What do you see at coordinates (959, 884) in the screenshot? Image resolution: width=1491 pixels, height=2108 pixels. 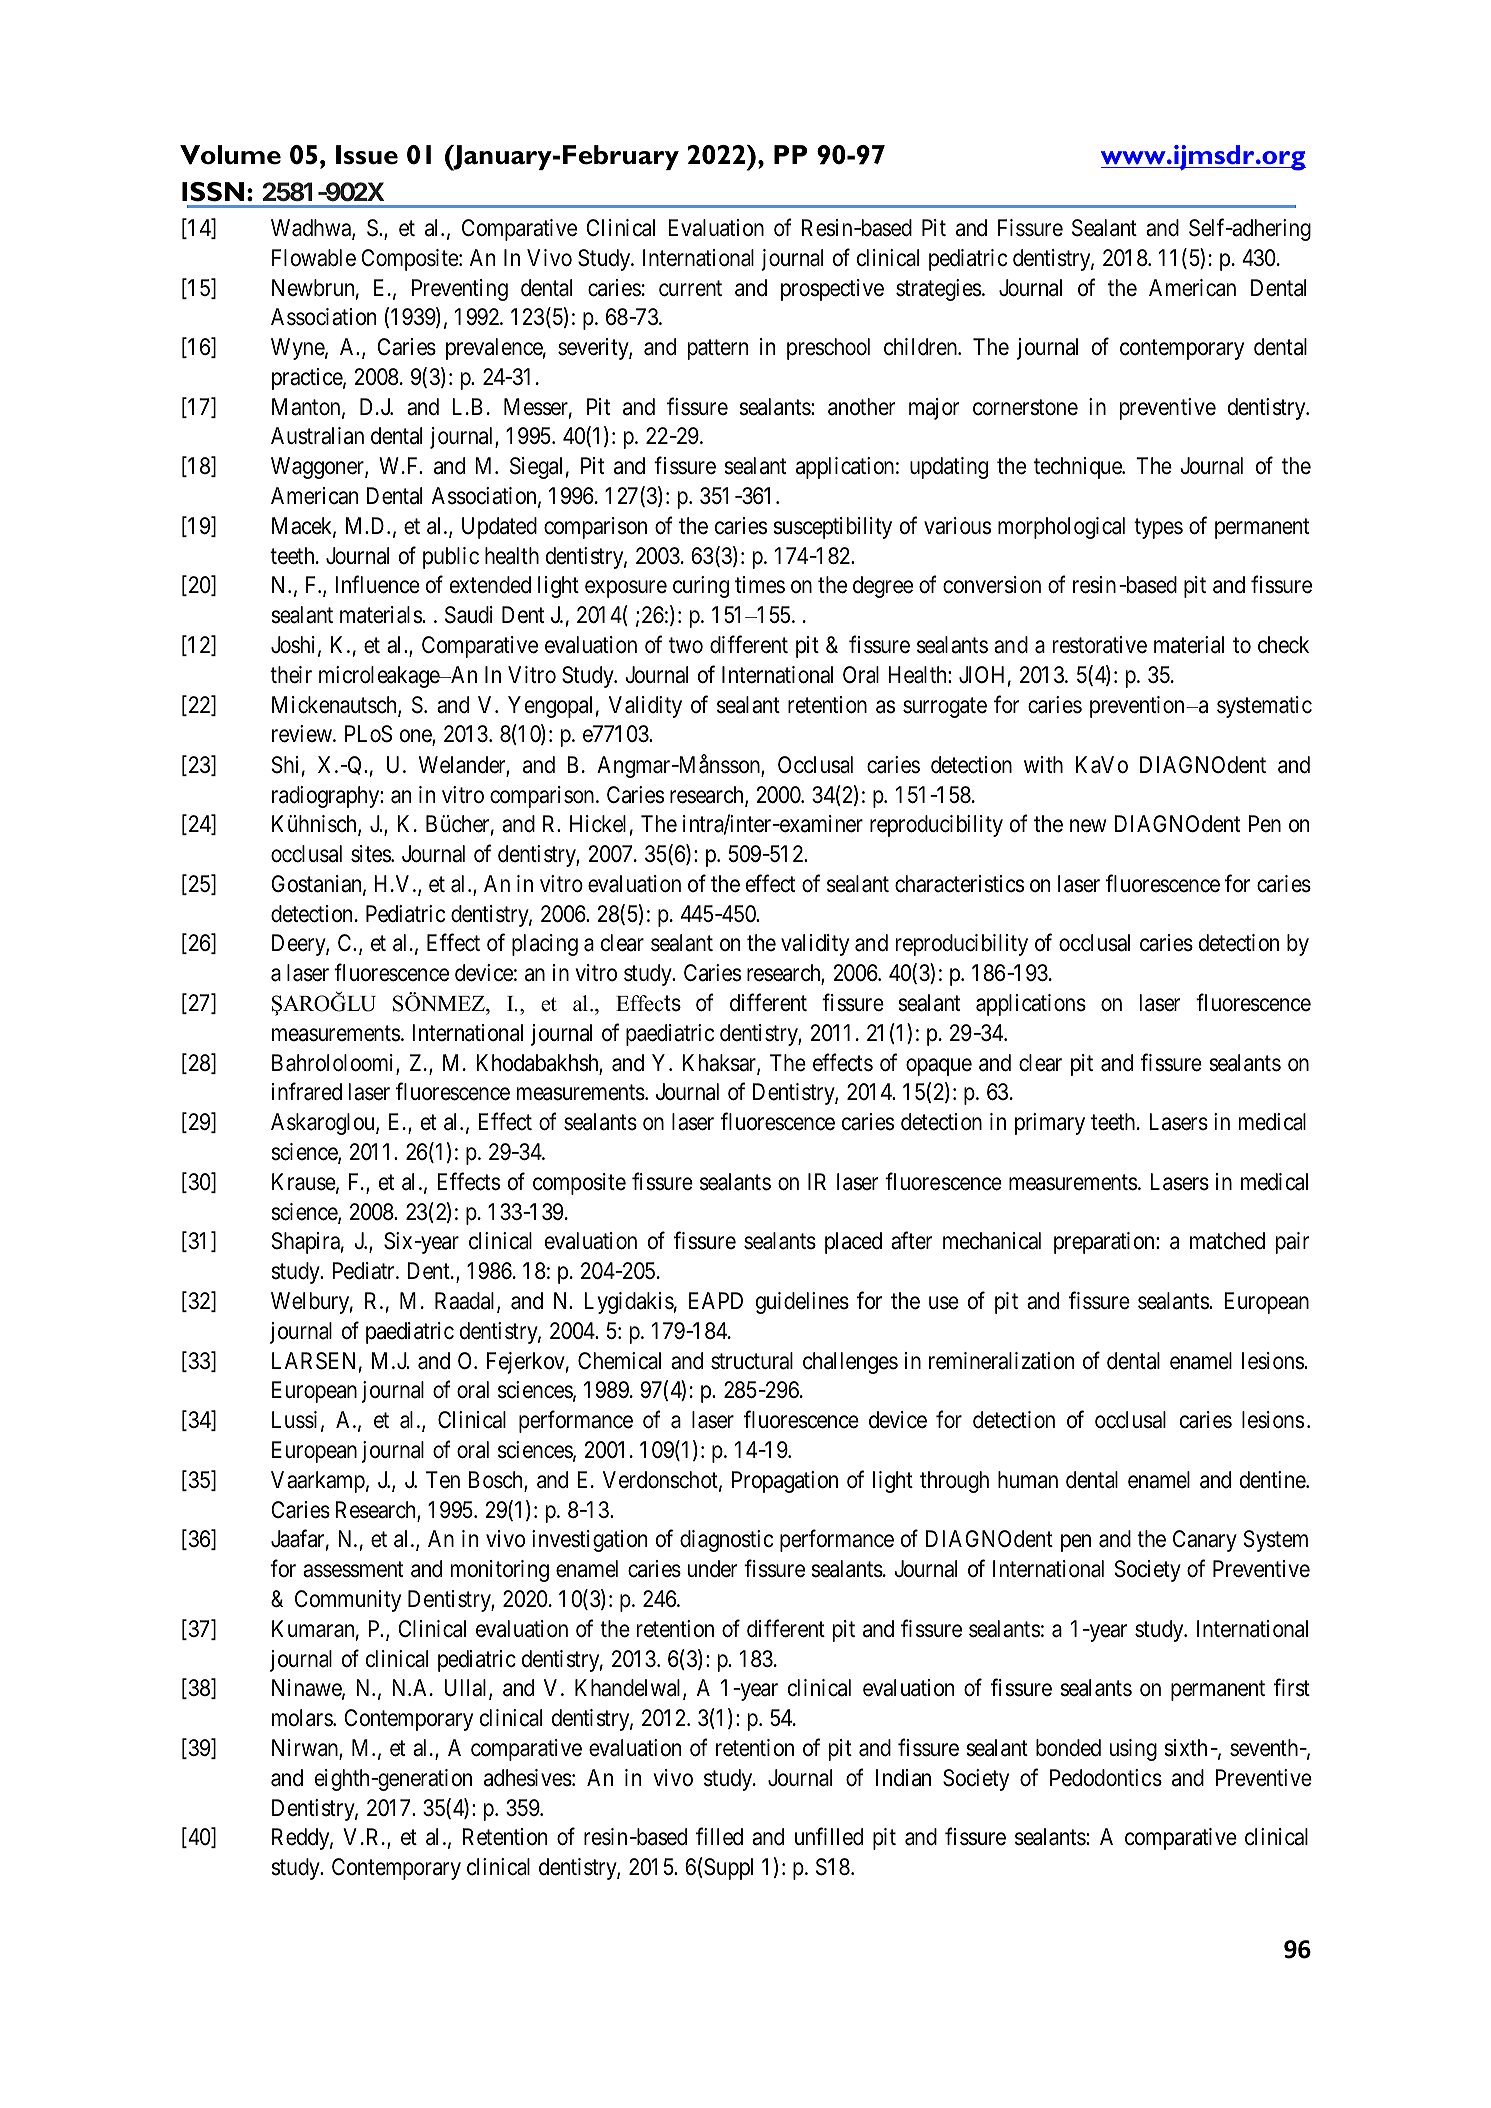 I see `characteristics` at bounding box center [959, 884].
